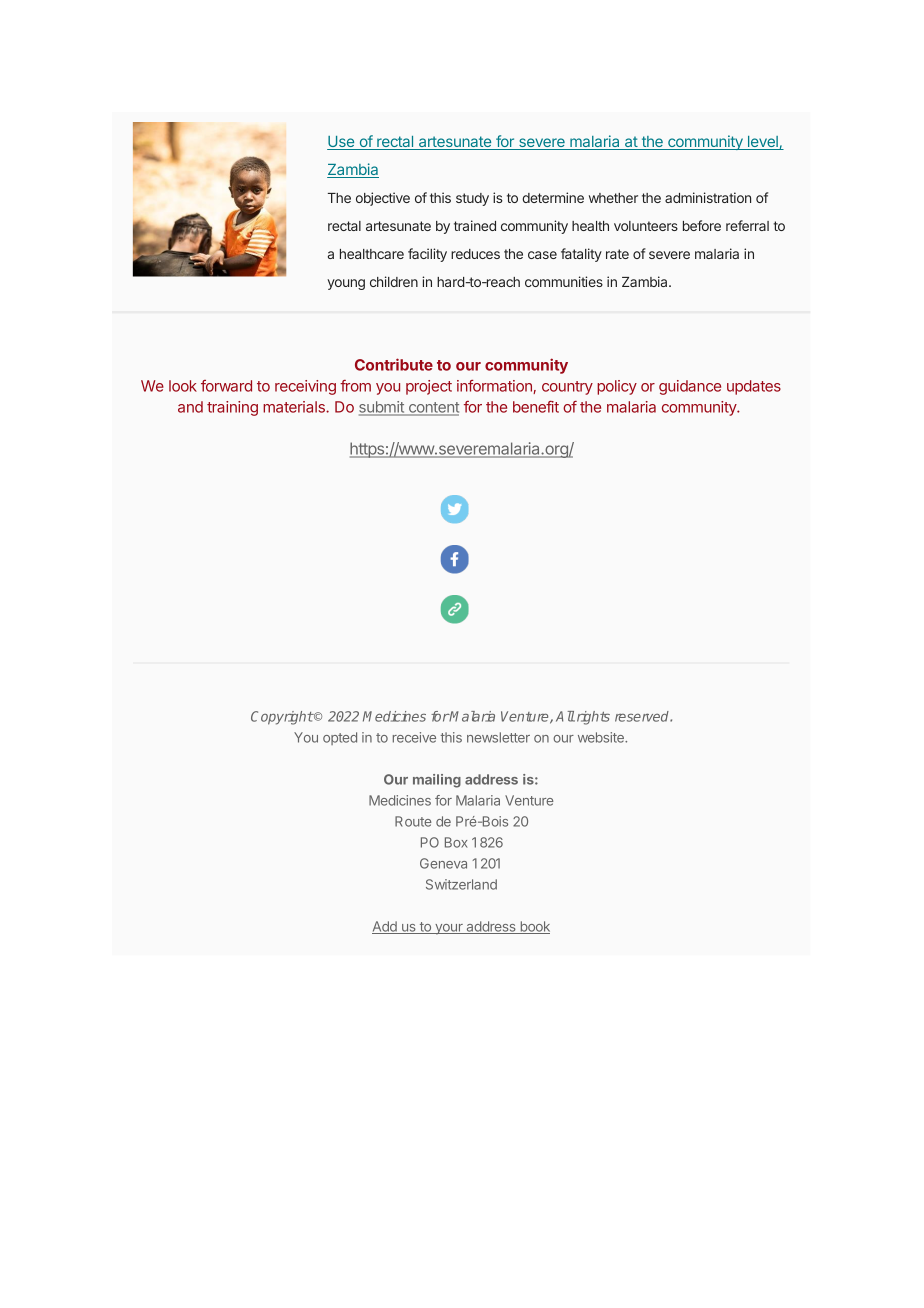  What do you see at coordinates (461, 884) in the screenshot?
I see `Switzerland` at bounding box center [461, 884].
